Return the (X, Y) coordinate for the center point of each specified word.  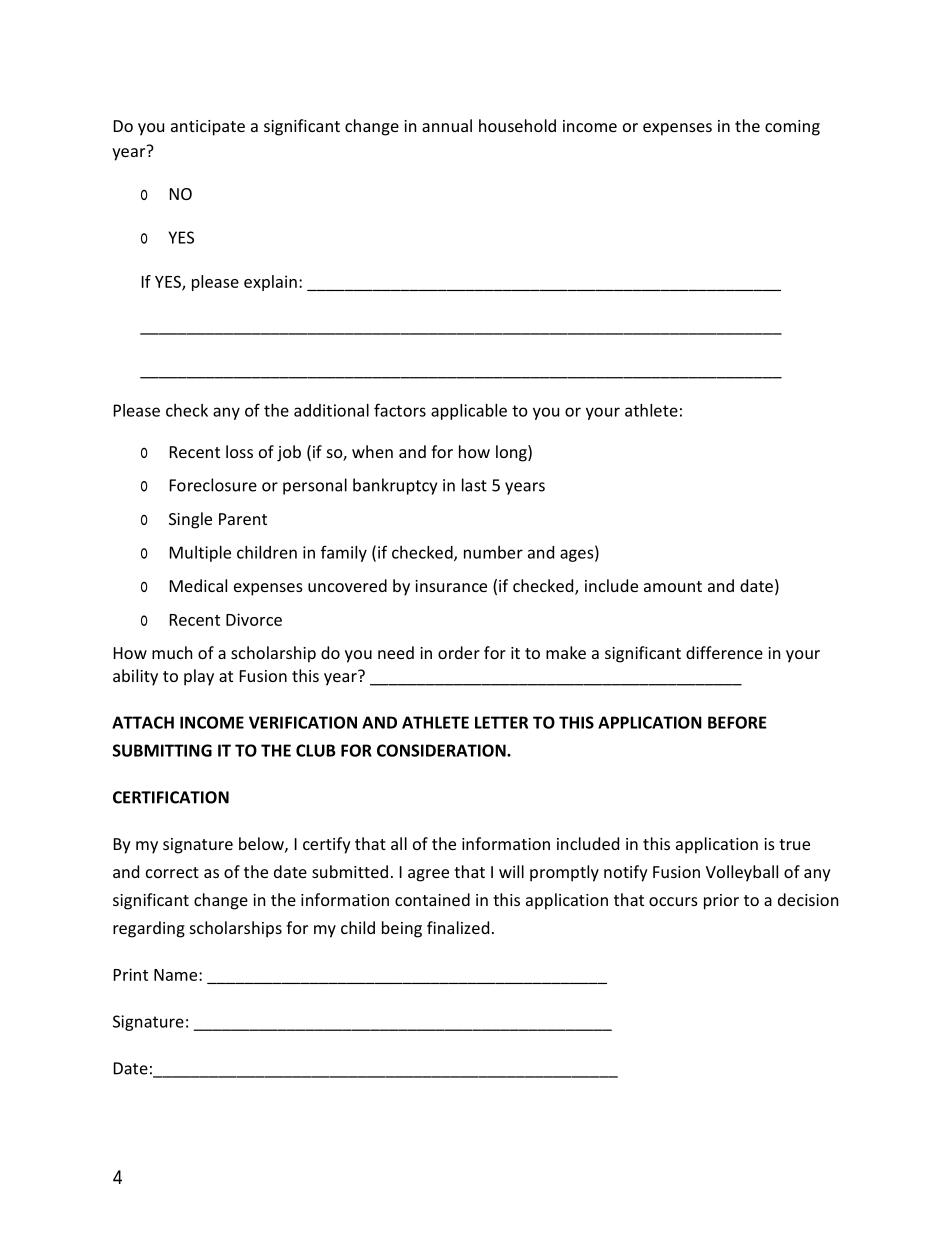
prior (721, 902)
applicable (469, 412)
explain (270, 283)
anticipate (208, 128)
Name (177, 975)
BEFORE (737, 722)
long (512, 453)
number (493, 552)
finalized (458, 927)
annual (447, 125)
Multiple (200, 554)
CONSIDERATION (442, 750)
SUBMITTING (162, 750)
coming (792, 128)
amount (673, 586)
